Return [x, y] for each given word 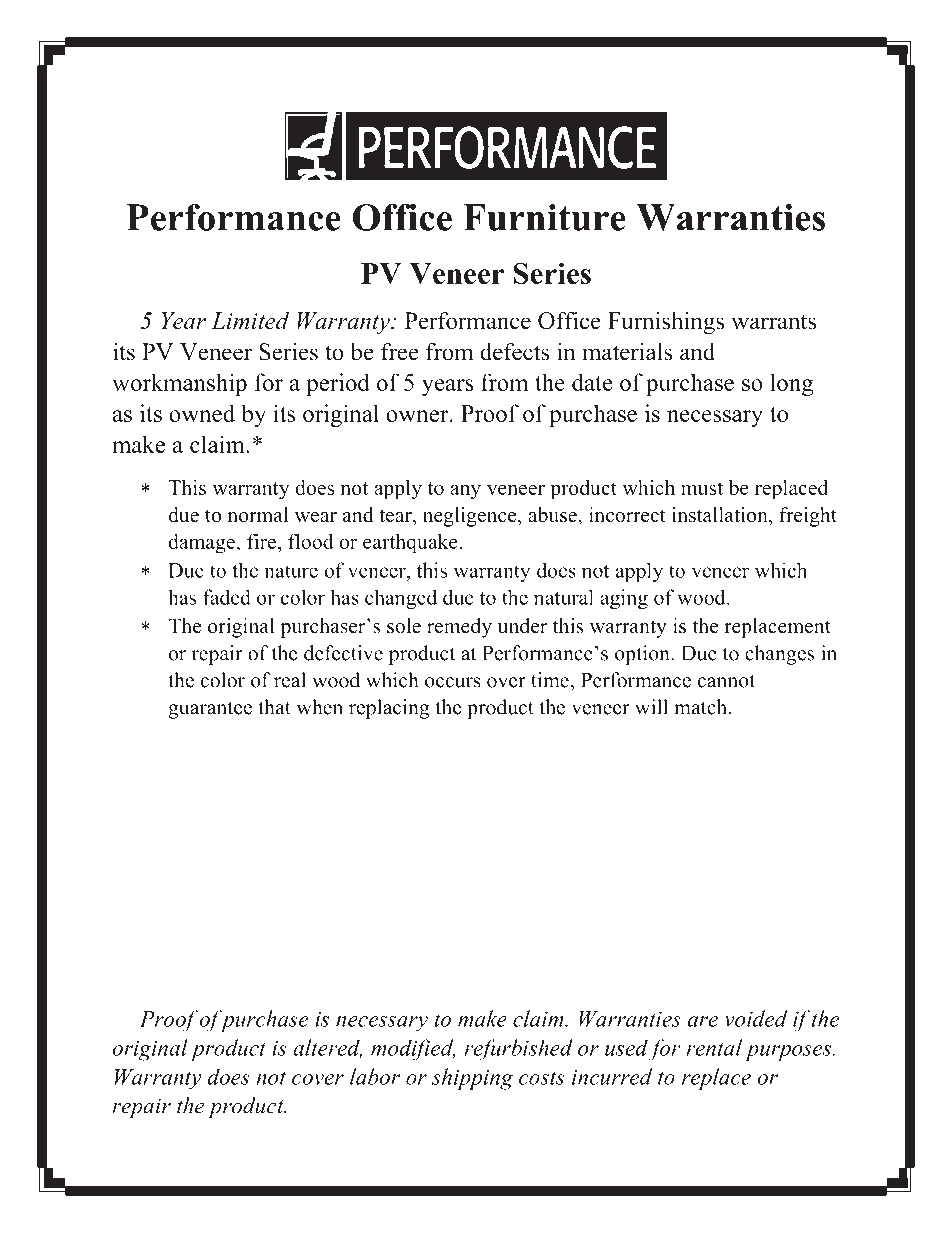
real [290, 680]
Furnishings [666, 323]
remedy [459, 628]
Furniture [544, 217]
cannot [726, 681]
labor [375, 1076]
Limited [250, 321]
